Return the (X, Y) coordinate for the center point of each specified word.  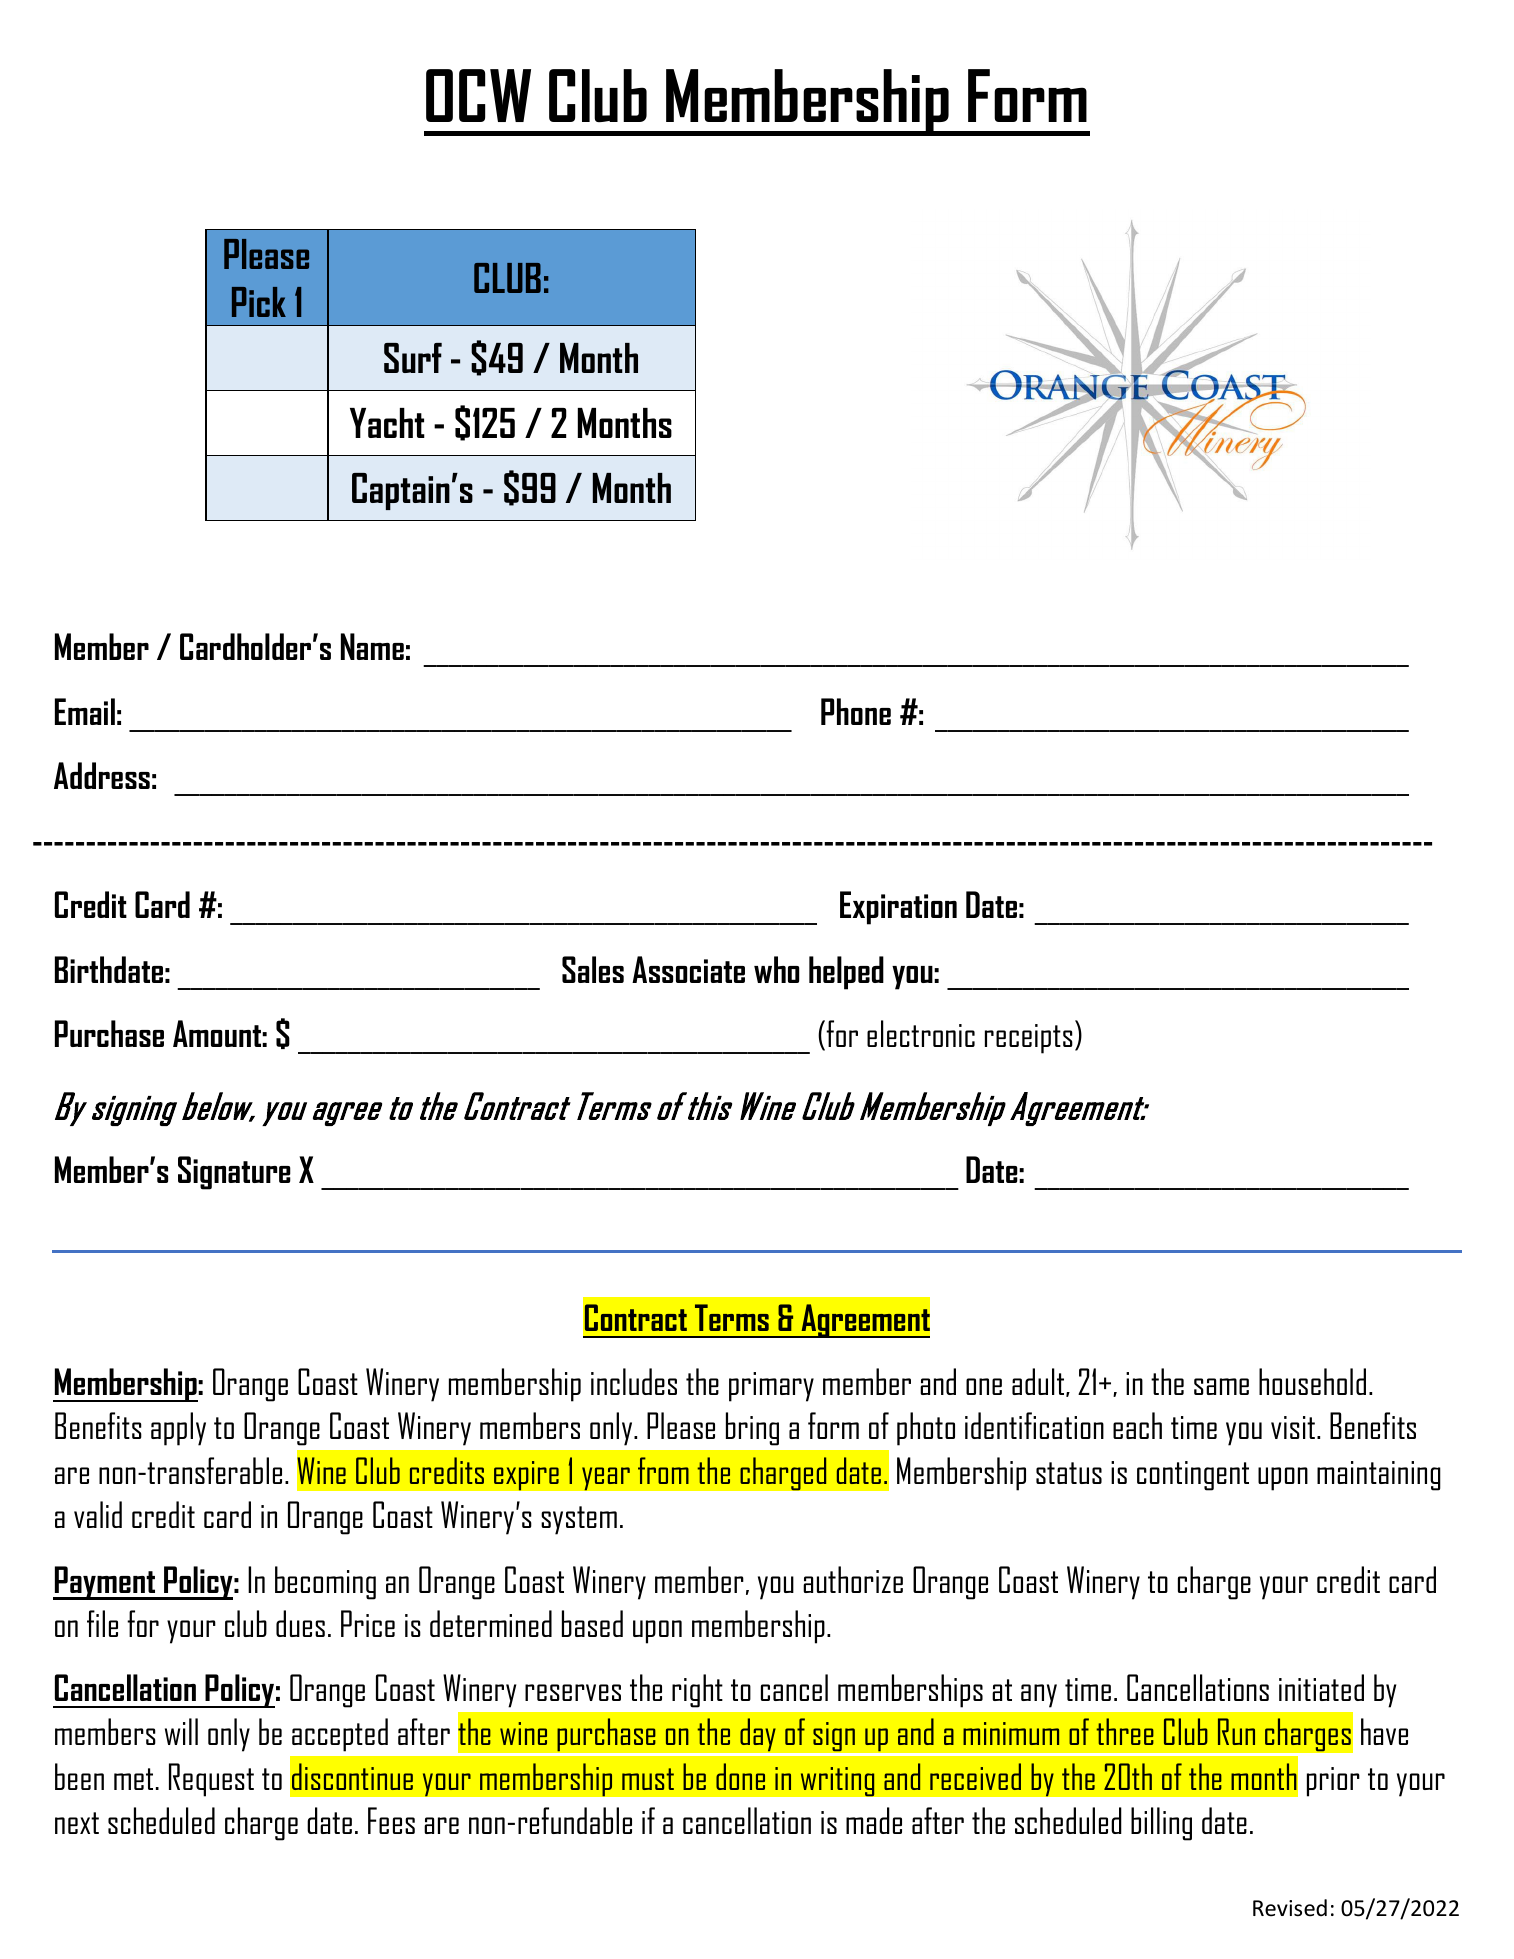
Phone (856, 711)
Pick (259, 302)
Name (372, 646)
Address (102, 775)
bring (752, 1429)
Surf (413, 358)
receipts (1029, 1039)
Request (211, 1780)
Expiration (898, 908)
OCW (478, 95)
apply (178, 1429)
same (1221, 1386)
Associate (688, 969)
